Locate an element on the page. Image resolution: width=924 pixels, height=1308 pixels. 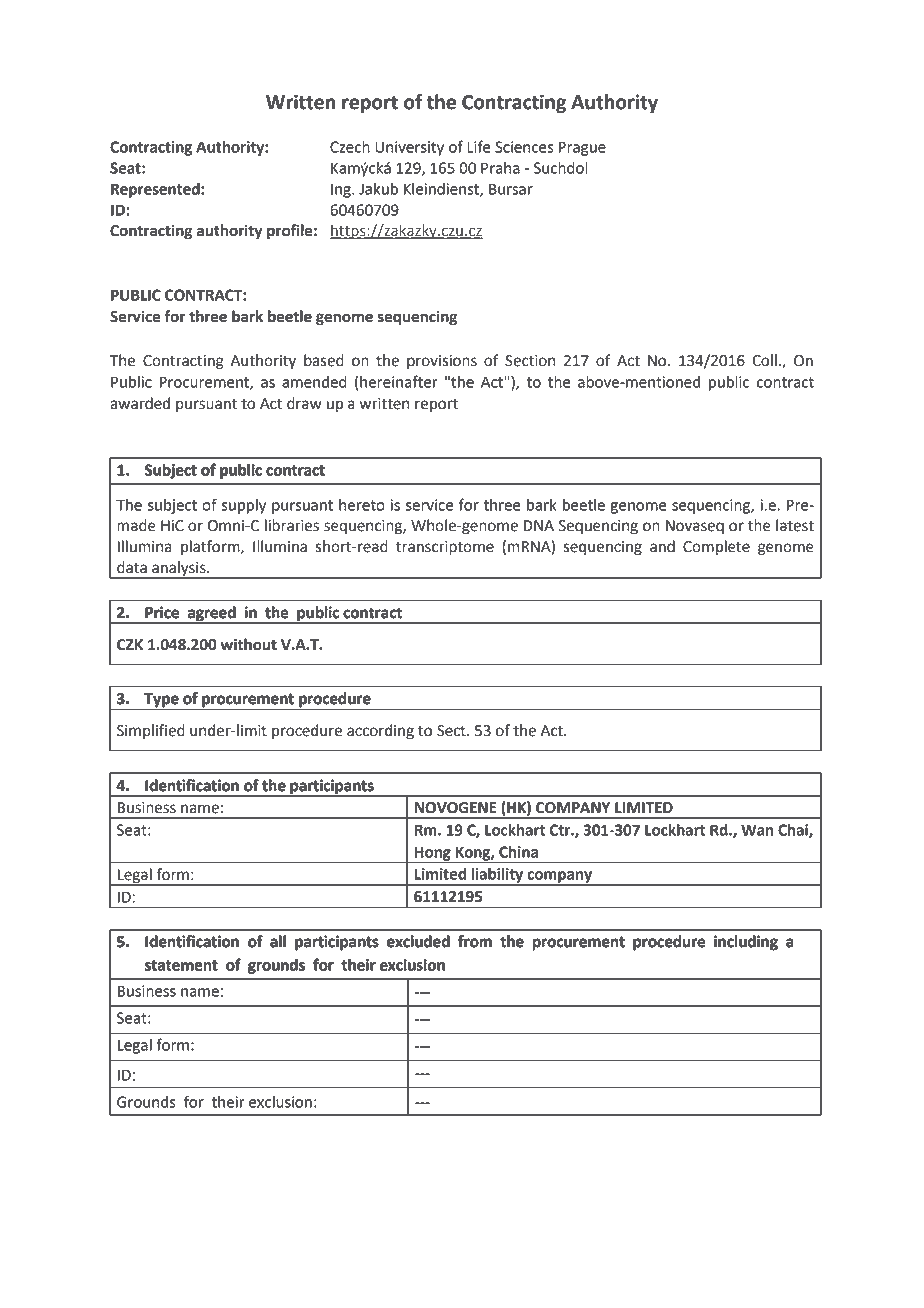
transcriptome is located at coordinates (445, 548).
